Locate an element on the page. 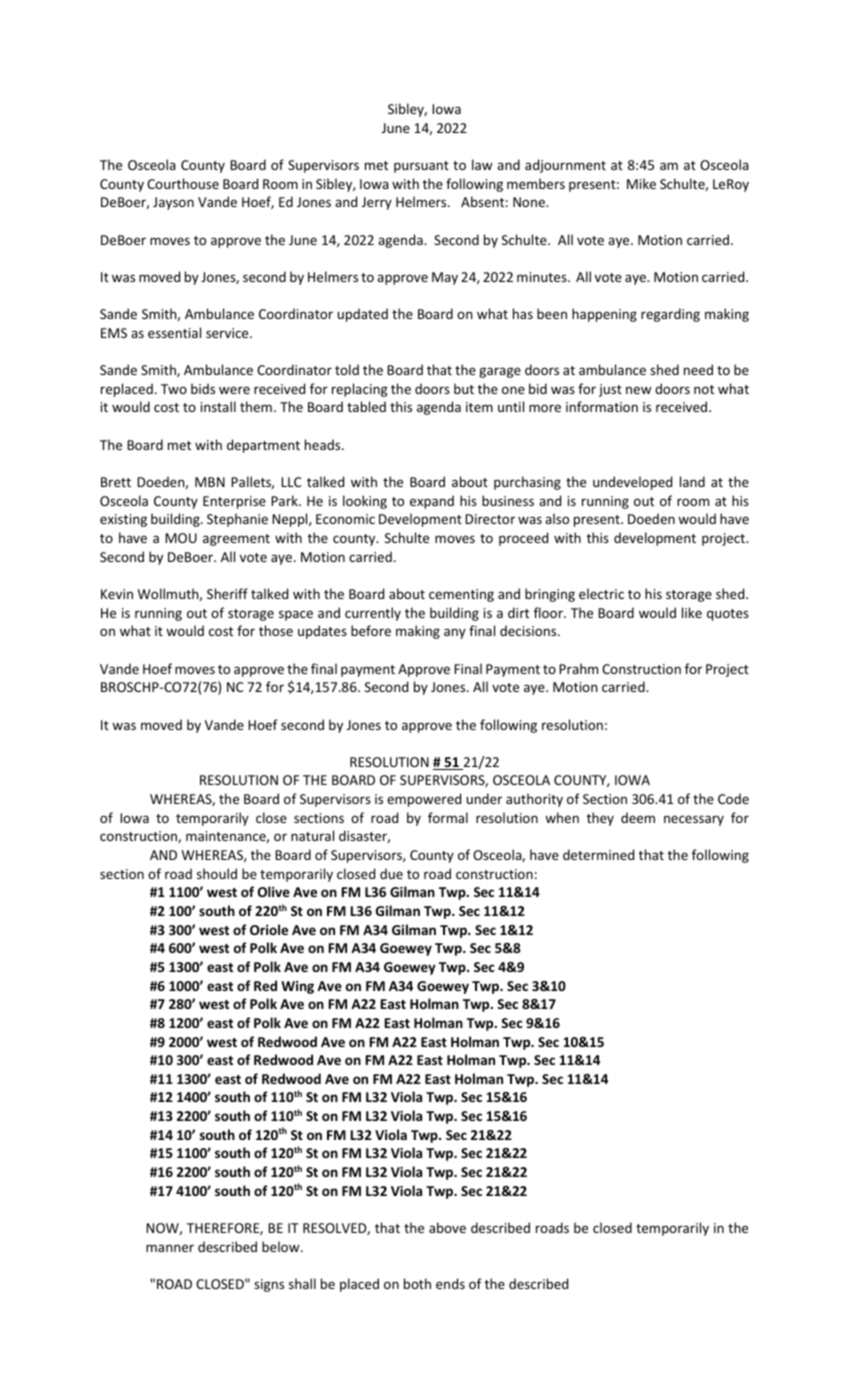  pursuant is located at coordinates (421, 167).
